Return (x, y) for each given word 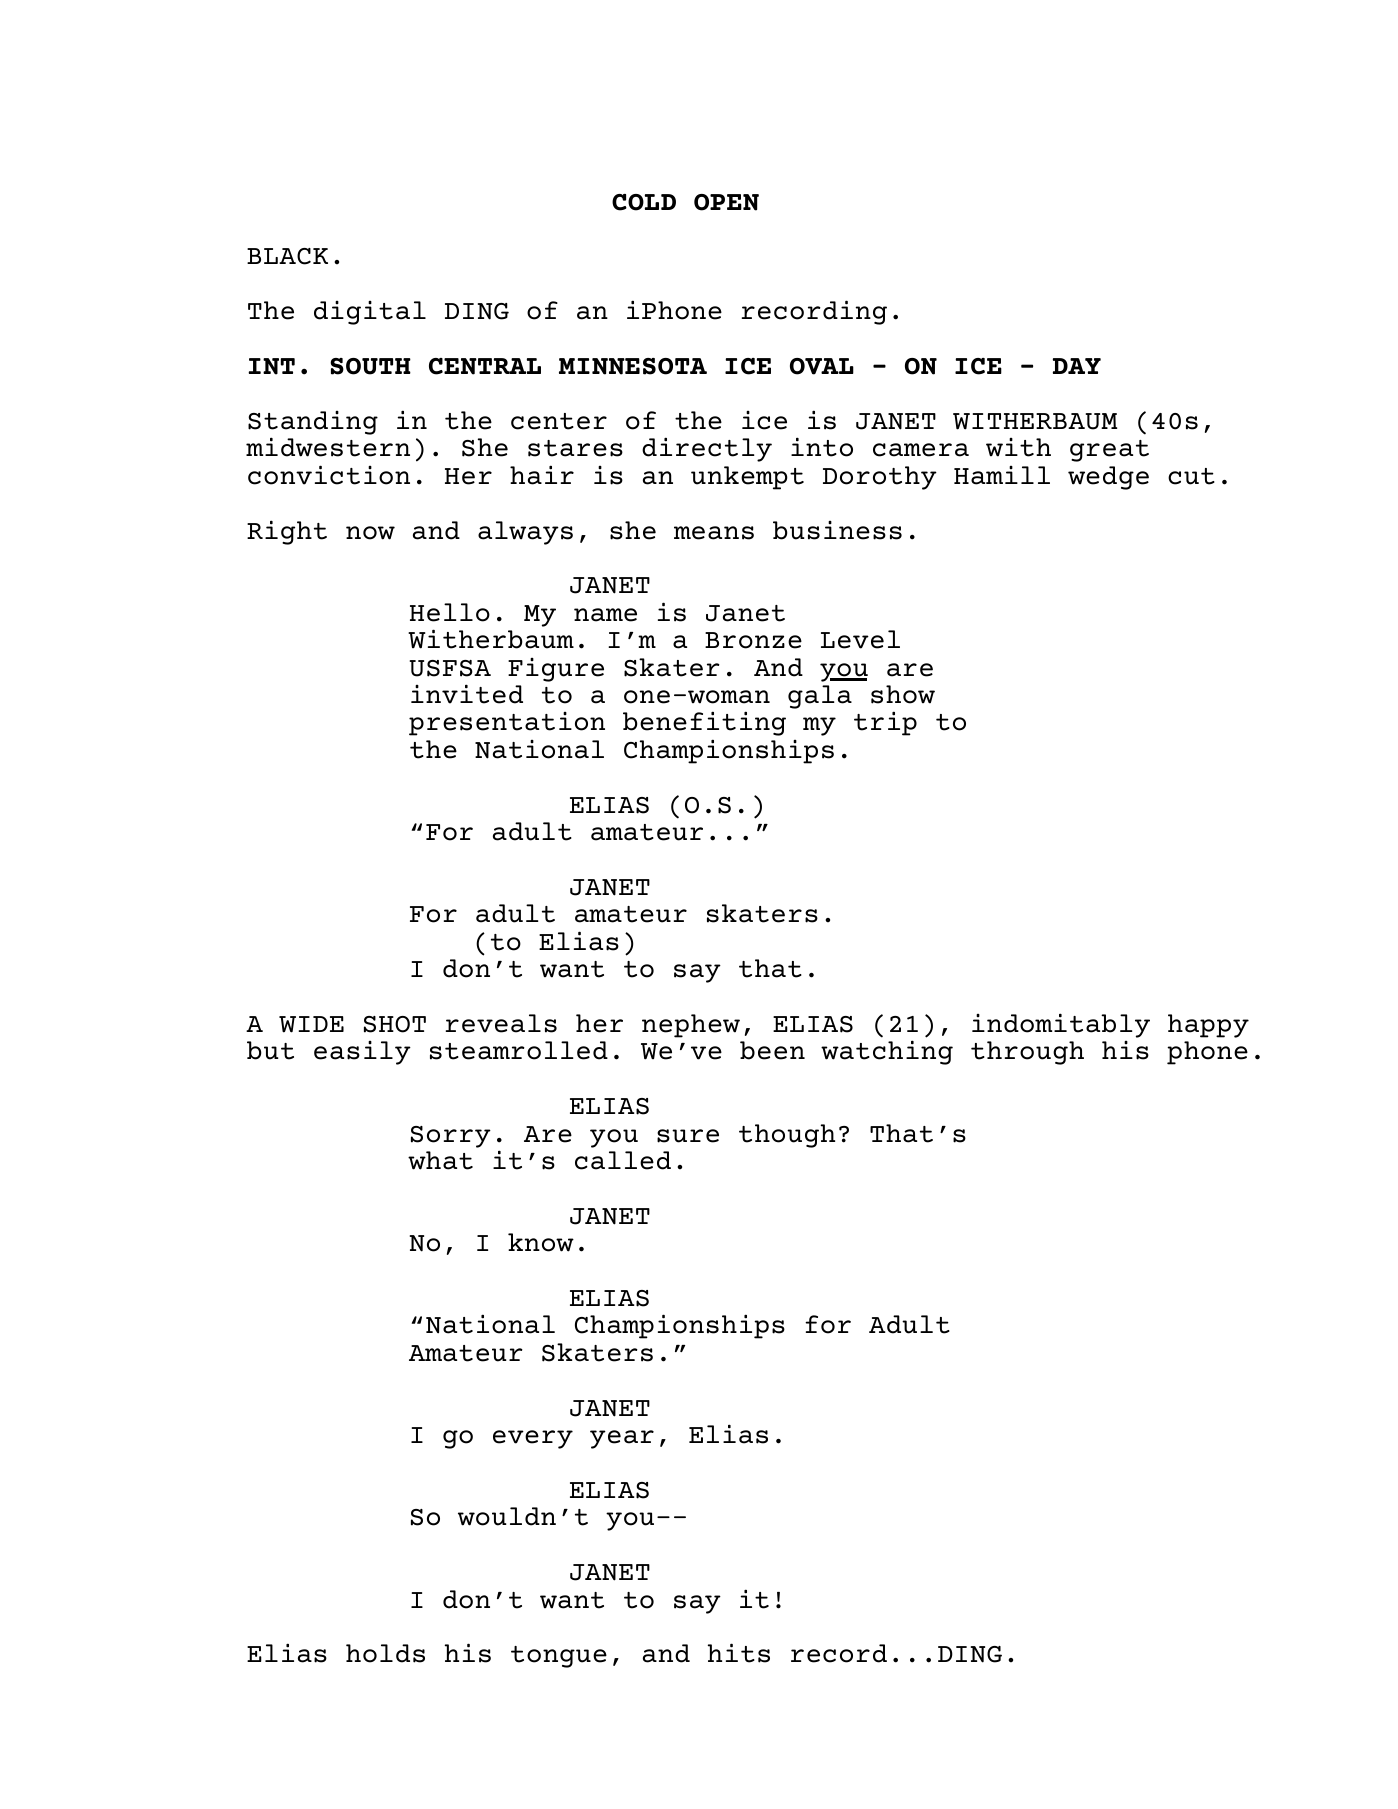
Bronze (753, 640)
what (440, 1160)
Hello (450, 612)
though (787, 1136)
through (1027, 1053)
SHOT (395, 1024)
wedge (1108, 478)
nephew (691, 1026)
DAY (1077, 366)
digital (370, 313)
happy (1208, 1026)
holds (385, 1653)
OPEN (726, 202)
